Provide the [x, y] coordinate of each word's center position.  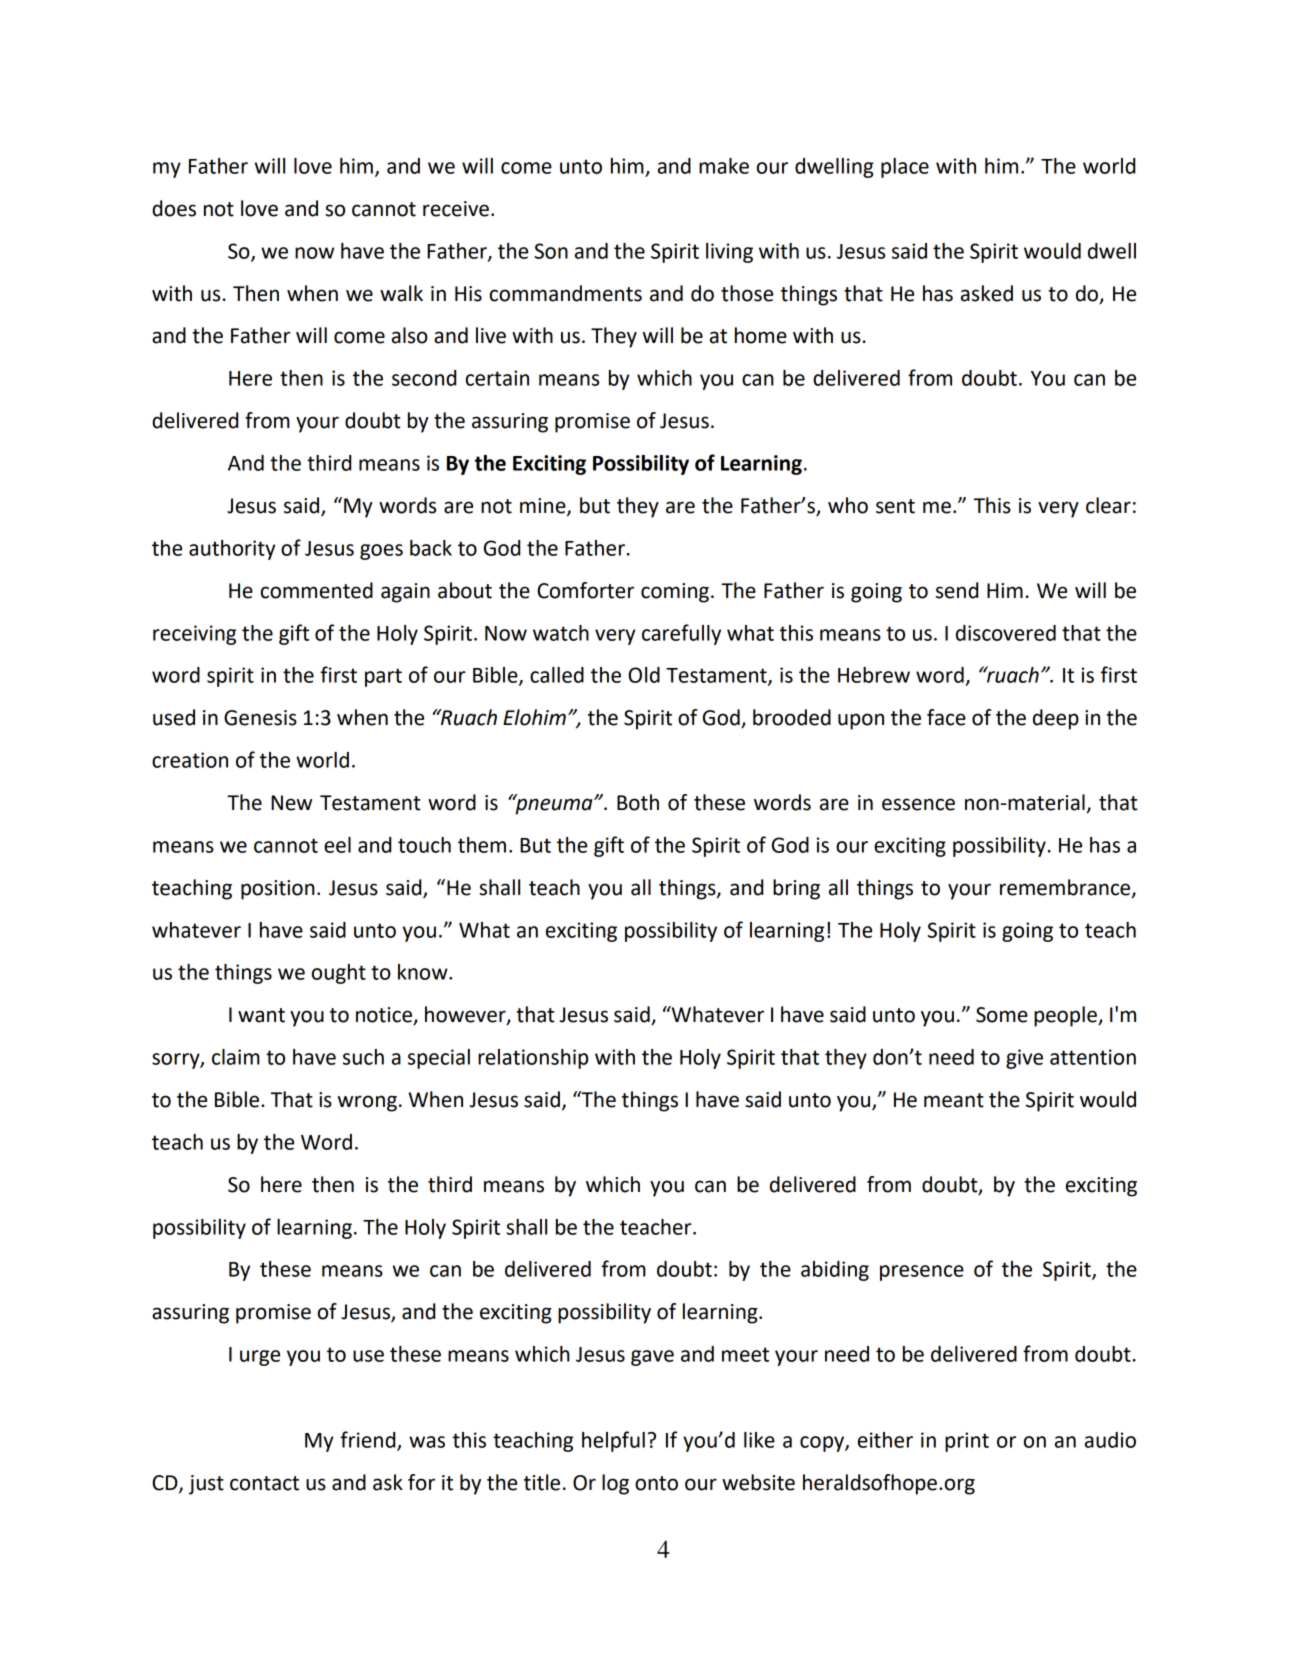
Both [638, 802]
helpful [613, 1441]
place [905, 168]
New [291, 803]
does [174, 208]
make [724, 166]
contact [264, 1483]
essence [918, 804]
